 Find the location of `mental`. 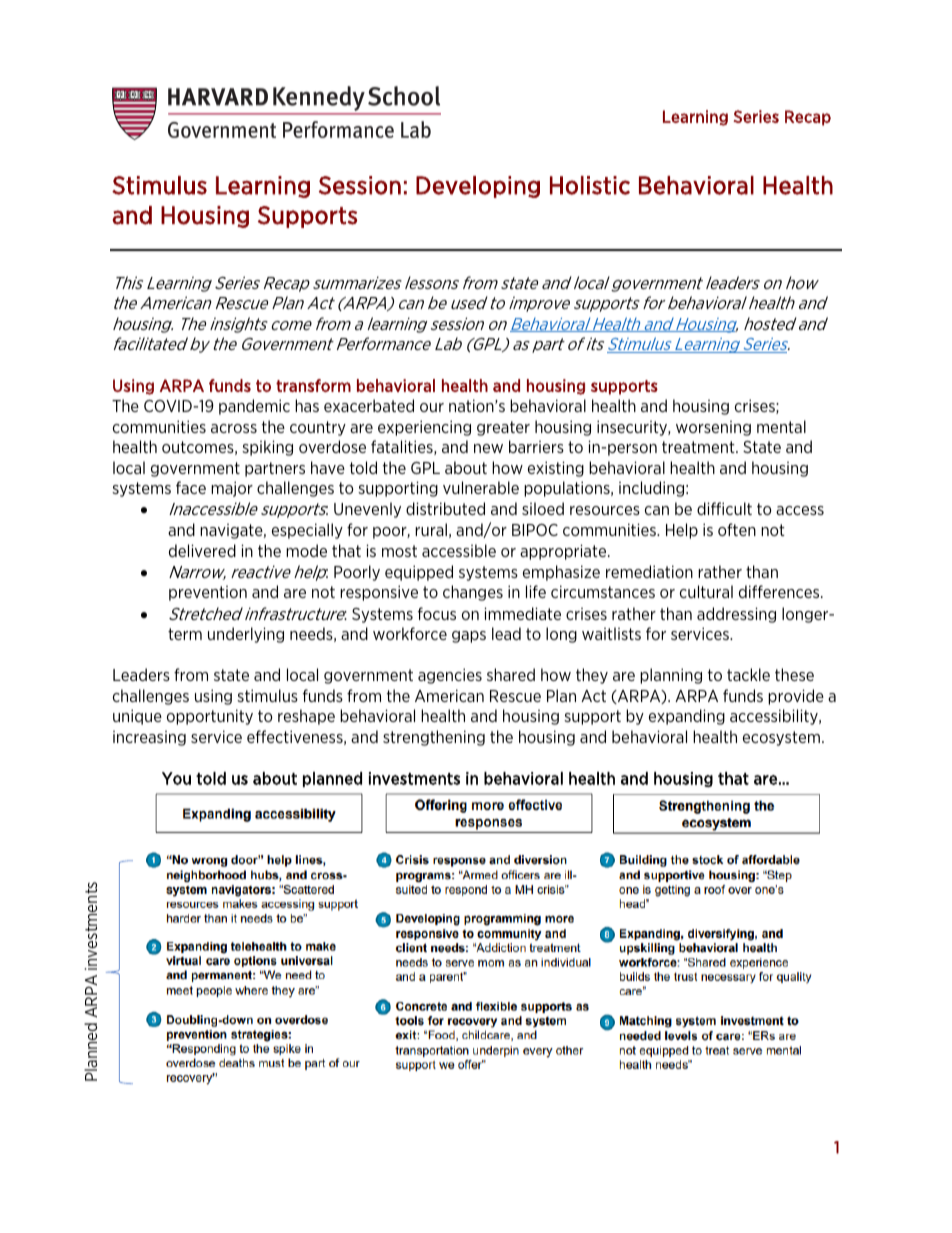

mental is located at coordinates (781, 426).
